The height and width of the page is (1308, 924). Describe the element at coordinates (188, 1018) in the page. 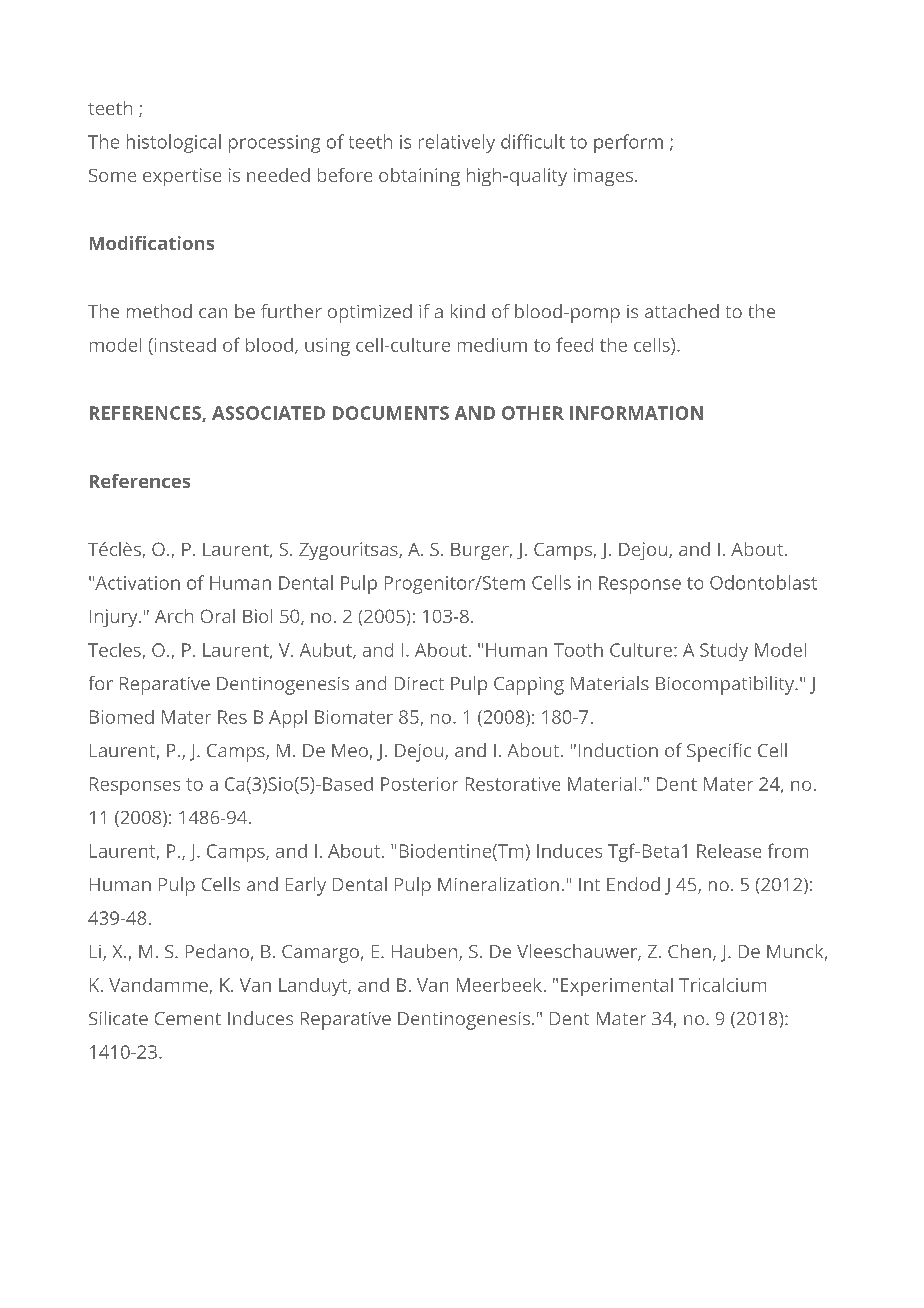

I see `Cement` at that location.
